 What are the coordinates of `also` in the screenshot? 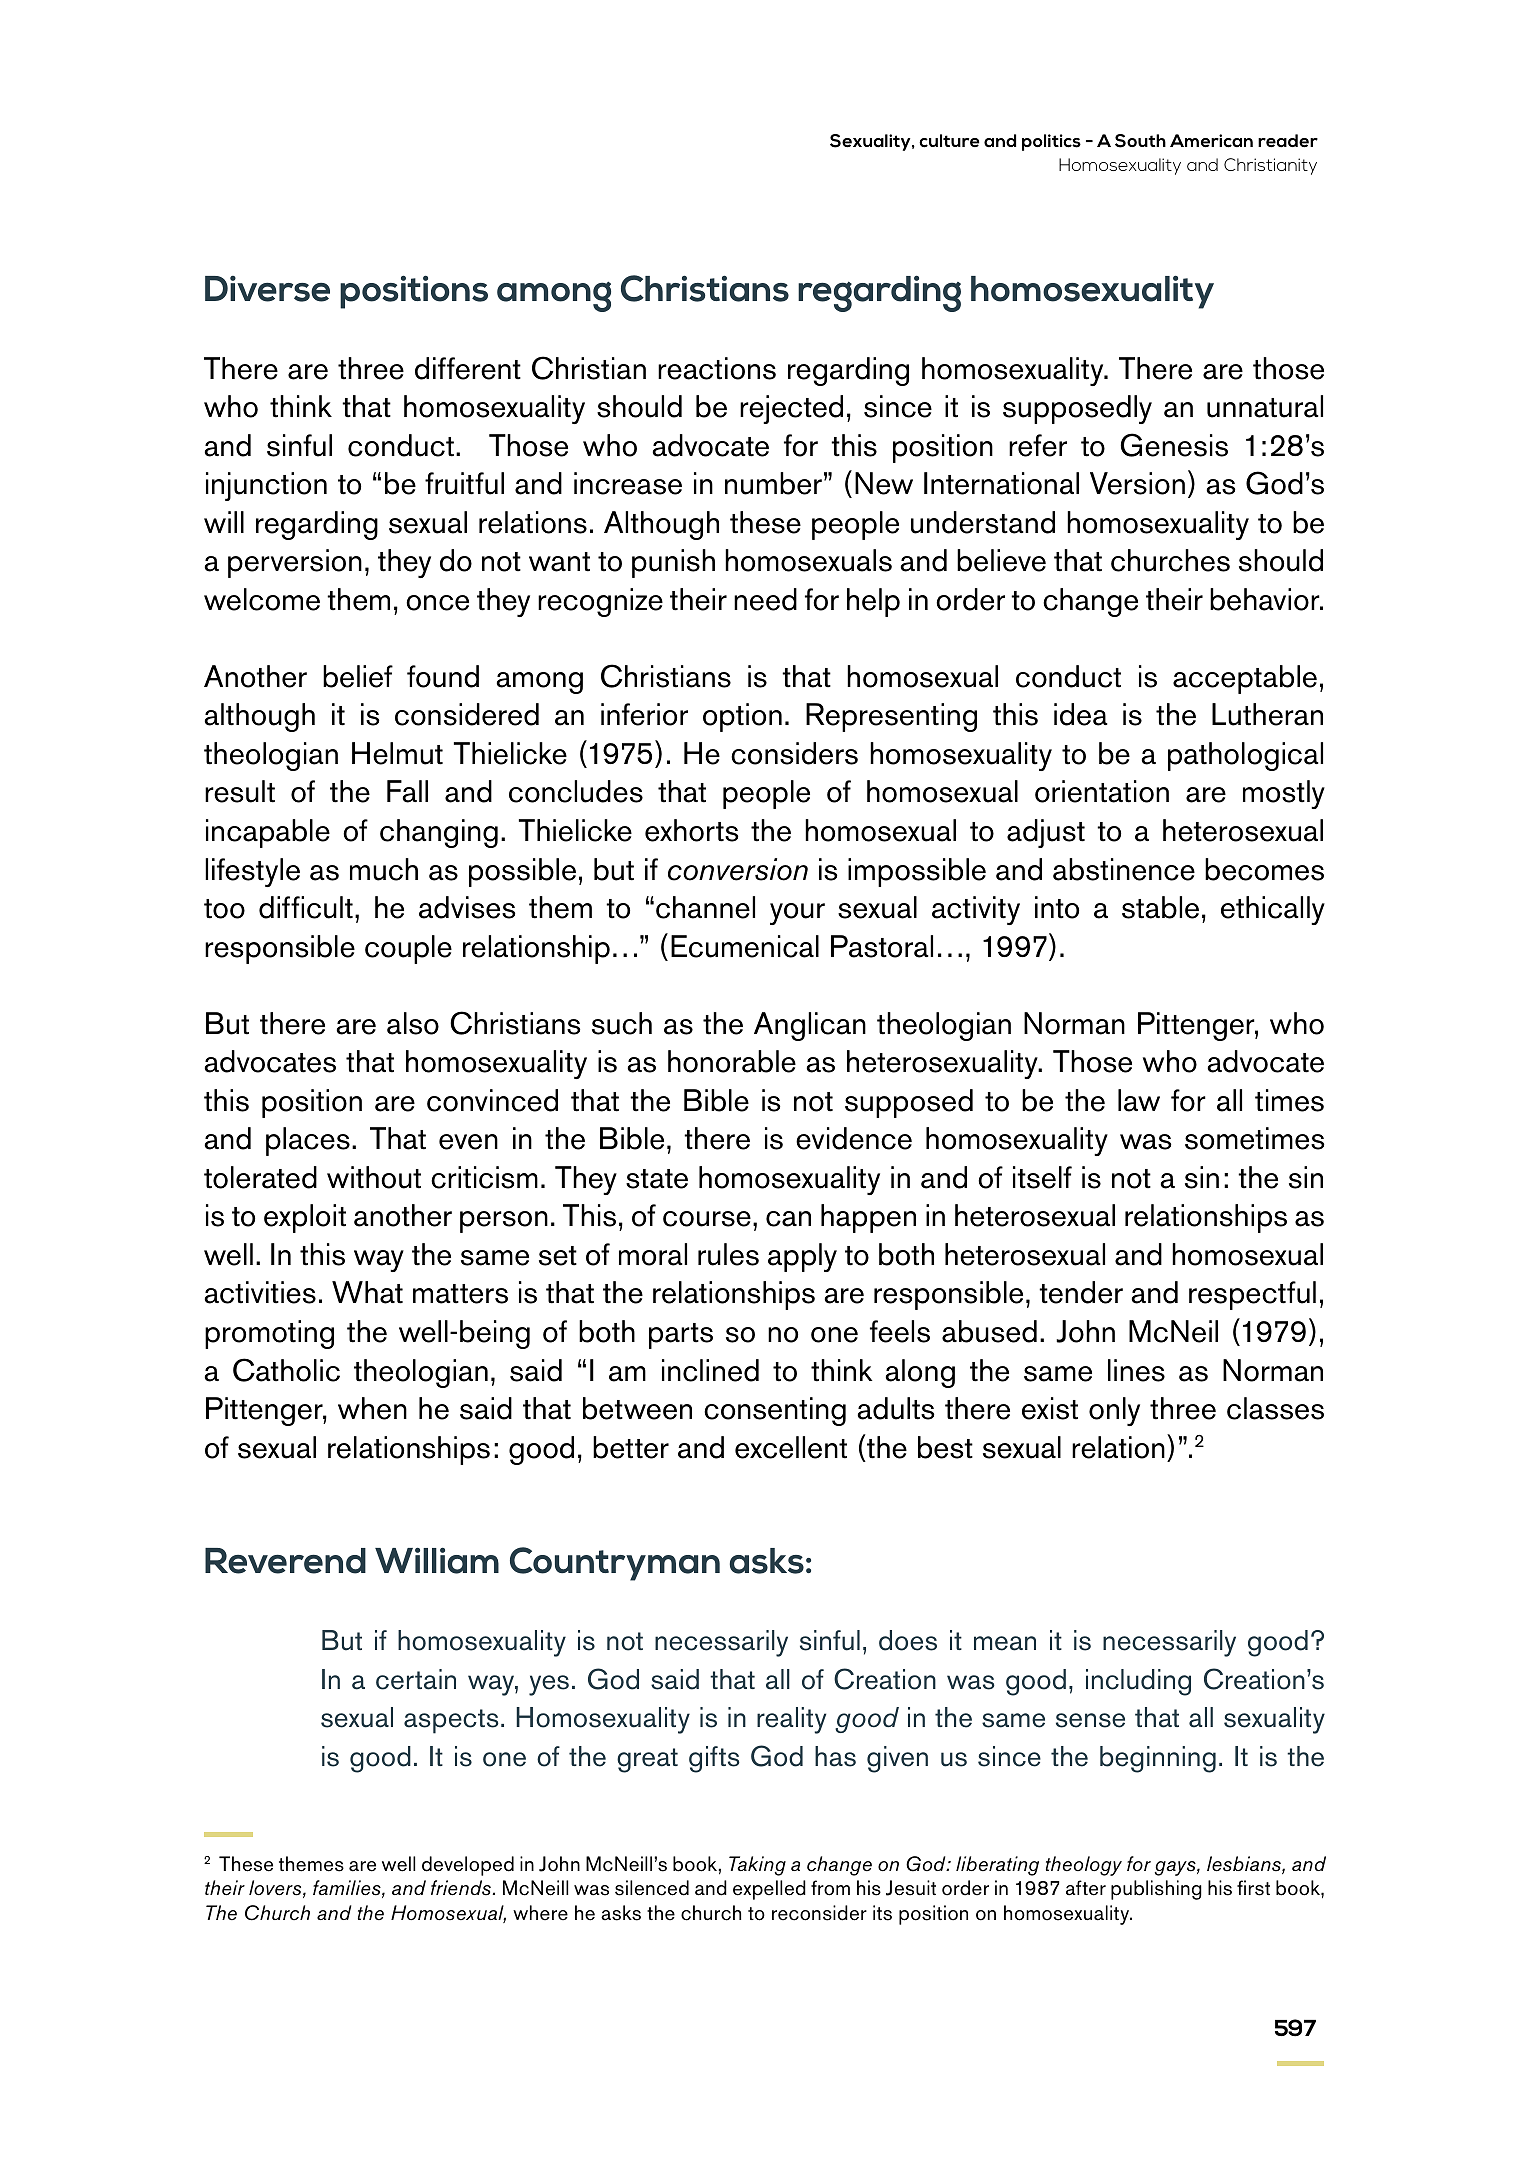 It's located at (413, 1023).
